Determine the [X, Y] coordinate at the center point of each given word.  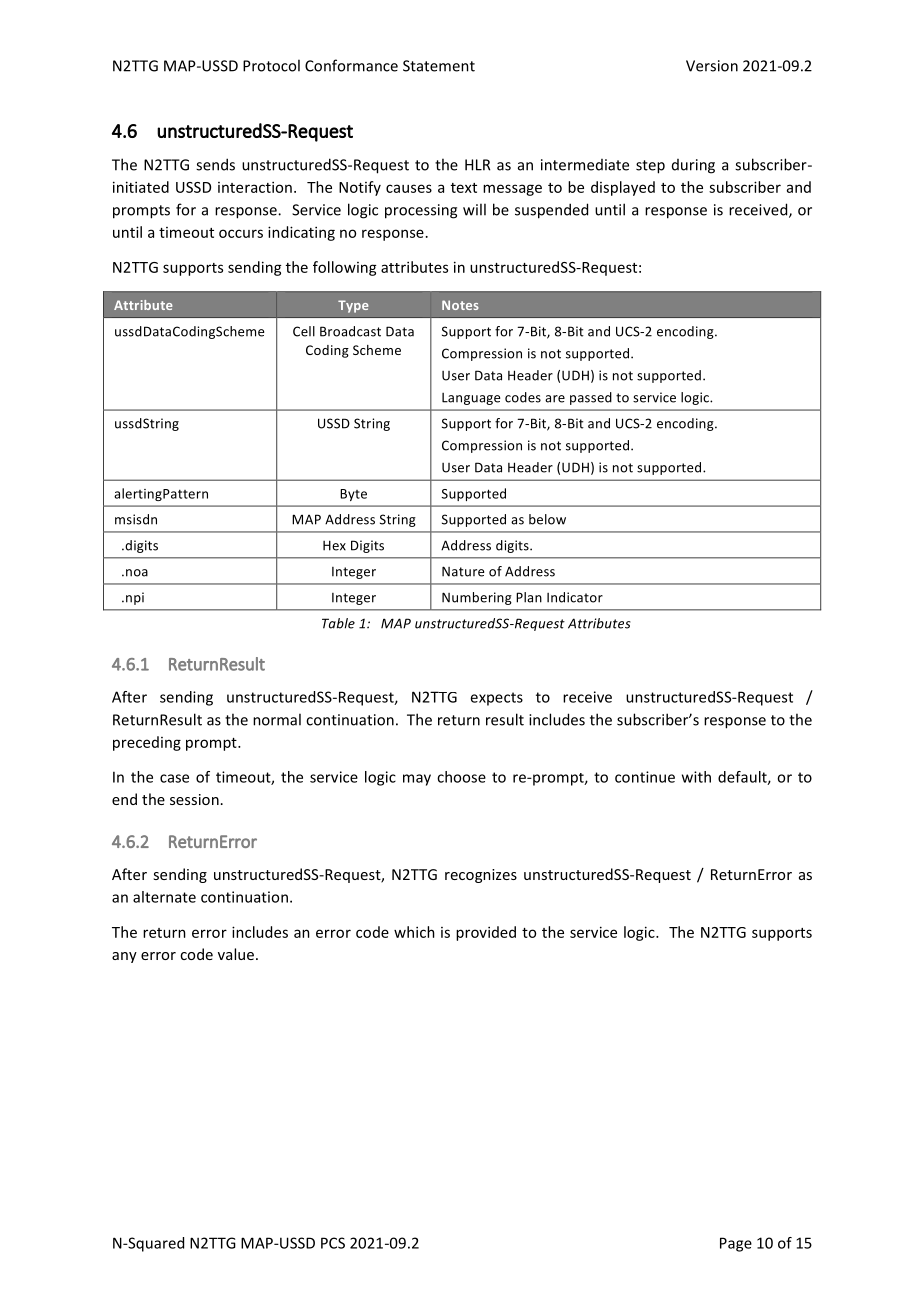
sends [215, 164]
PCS [333, 1243]
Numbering [477, 598]
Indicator [575, 597]
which [414, 932]
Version [712, 66]
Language [471, 399]
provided [486, 933]
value [236, 954]
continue [645, 777]
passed [591, 398]
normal [277, 719]
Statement [439, 66]
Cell [304, 331]
